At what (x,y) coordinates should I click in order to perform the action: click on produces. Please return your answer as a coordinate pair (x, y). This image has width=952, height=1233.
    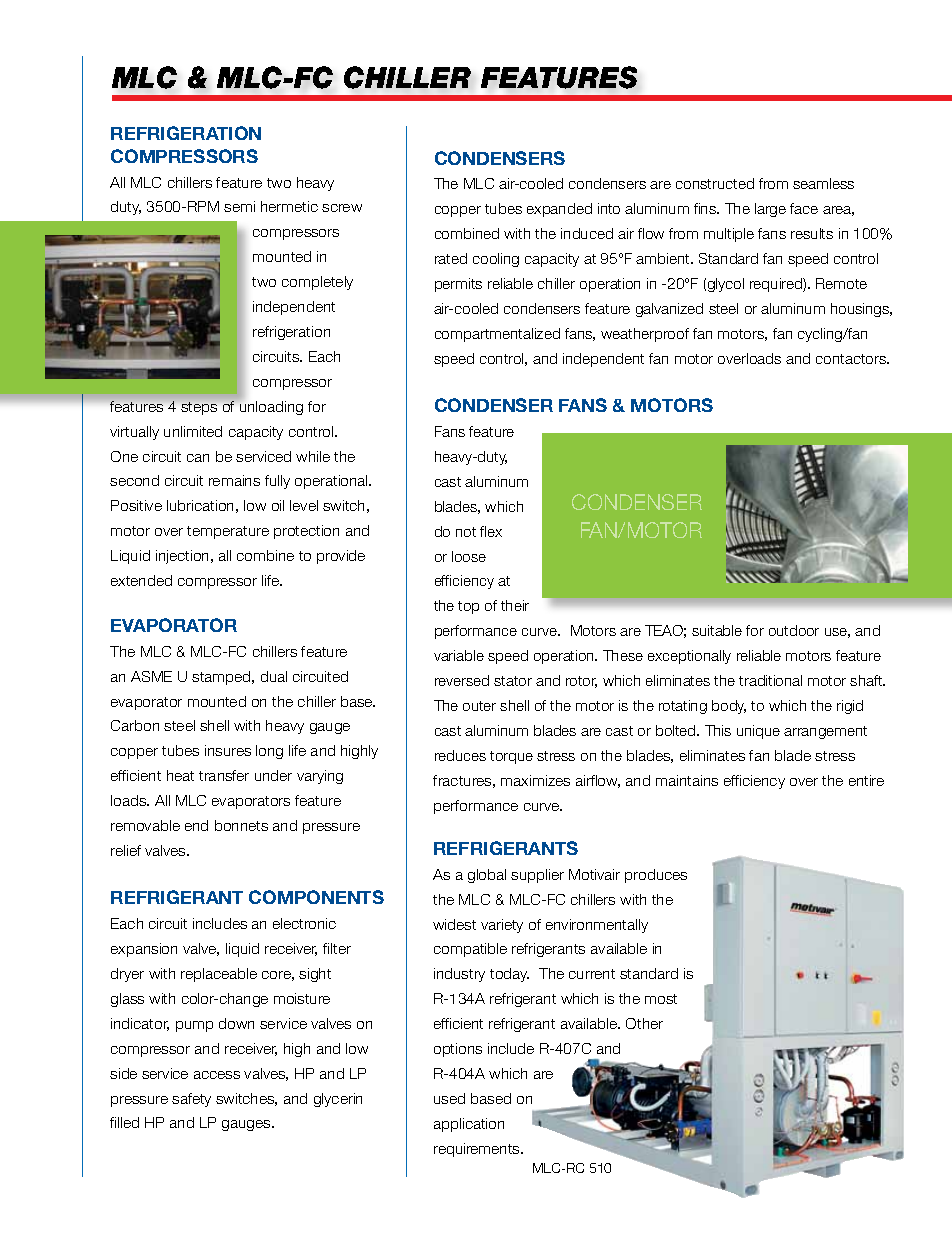
    Looking at the image, I should click on (656, 876).
